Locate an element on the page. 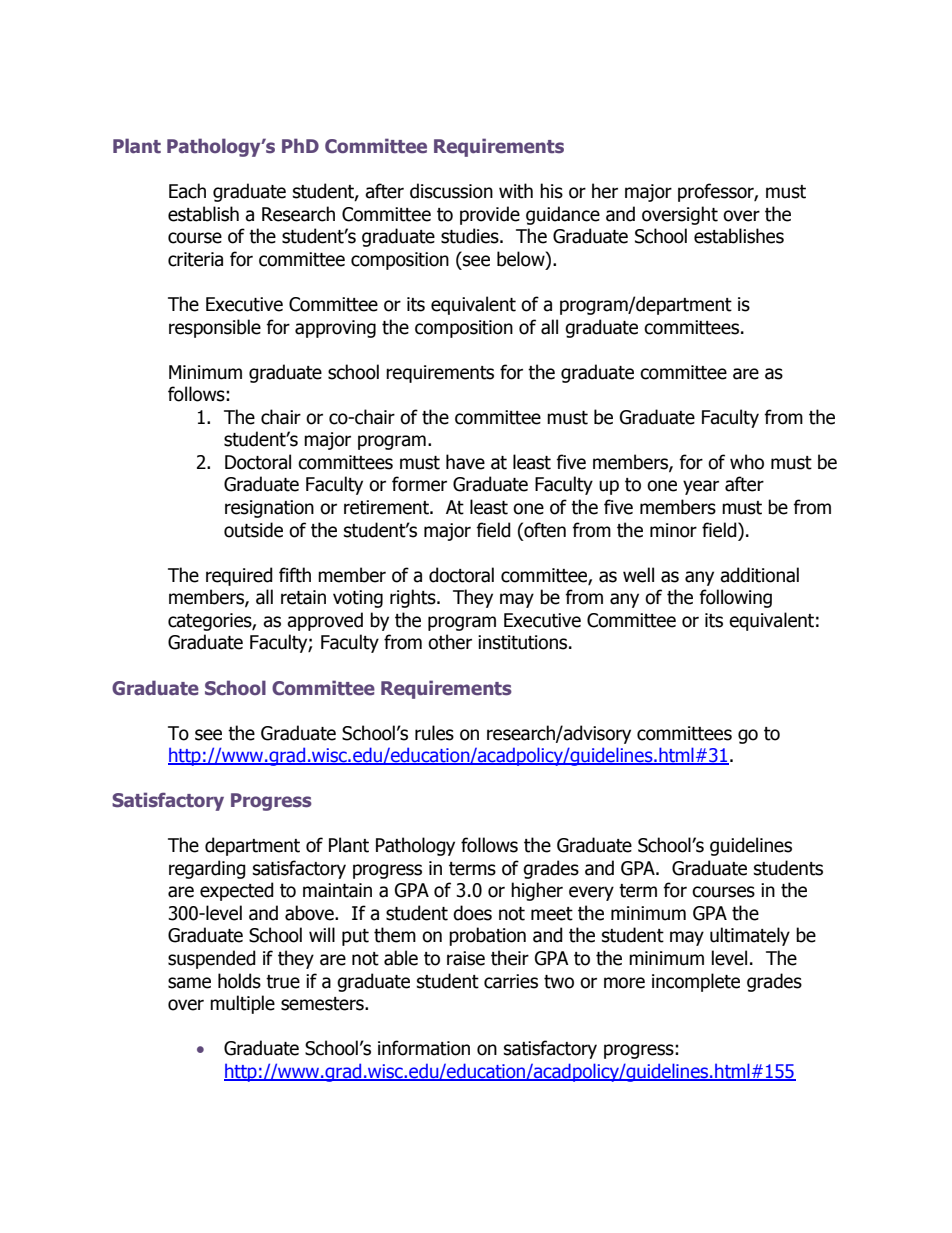 The width and height of the page is (952, 1233). provide is located at coordinates (490, 215).
